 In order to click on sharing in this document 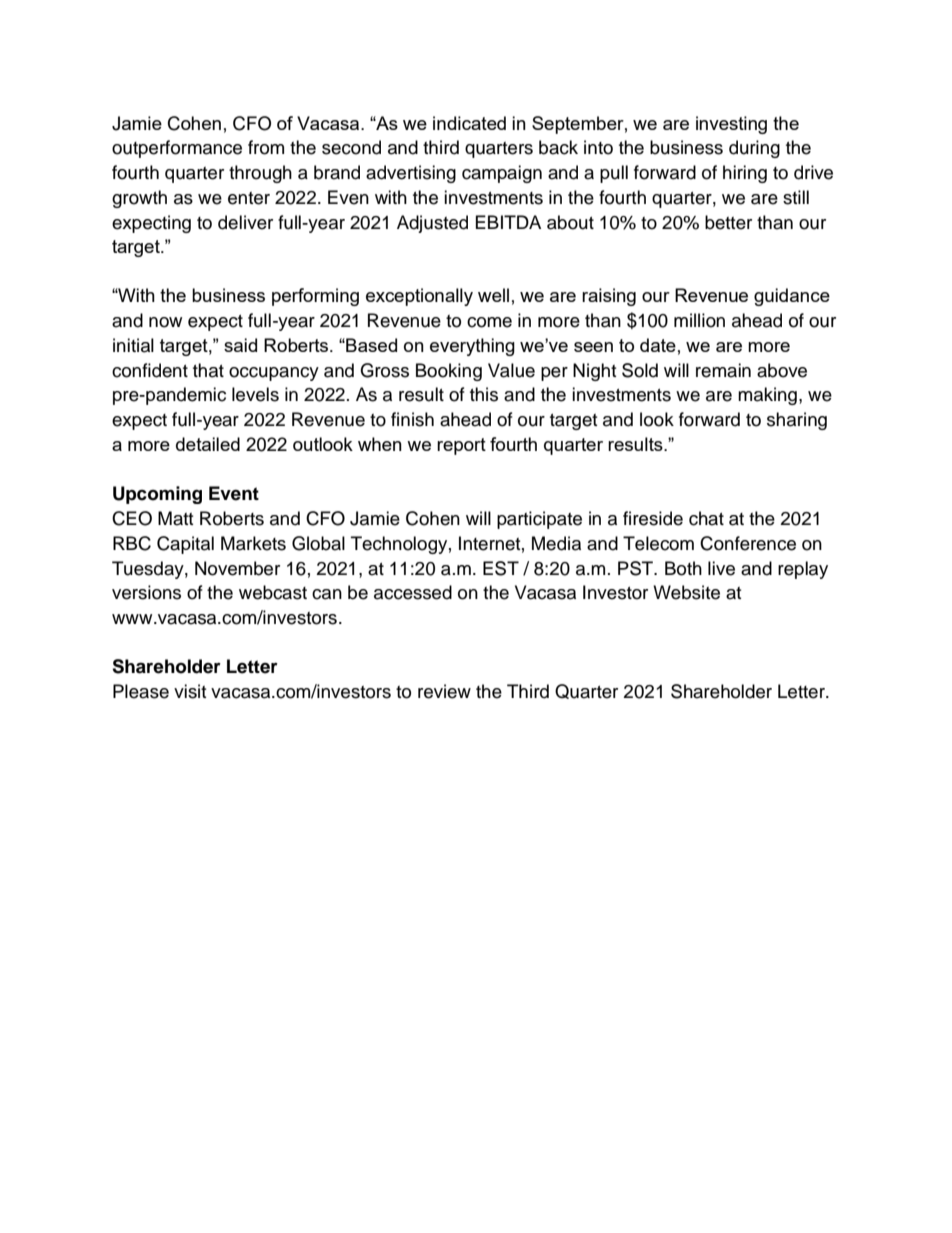, I will do `click(797, 421)`.
